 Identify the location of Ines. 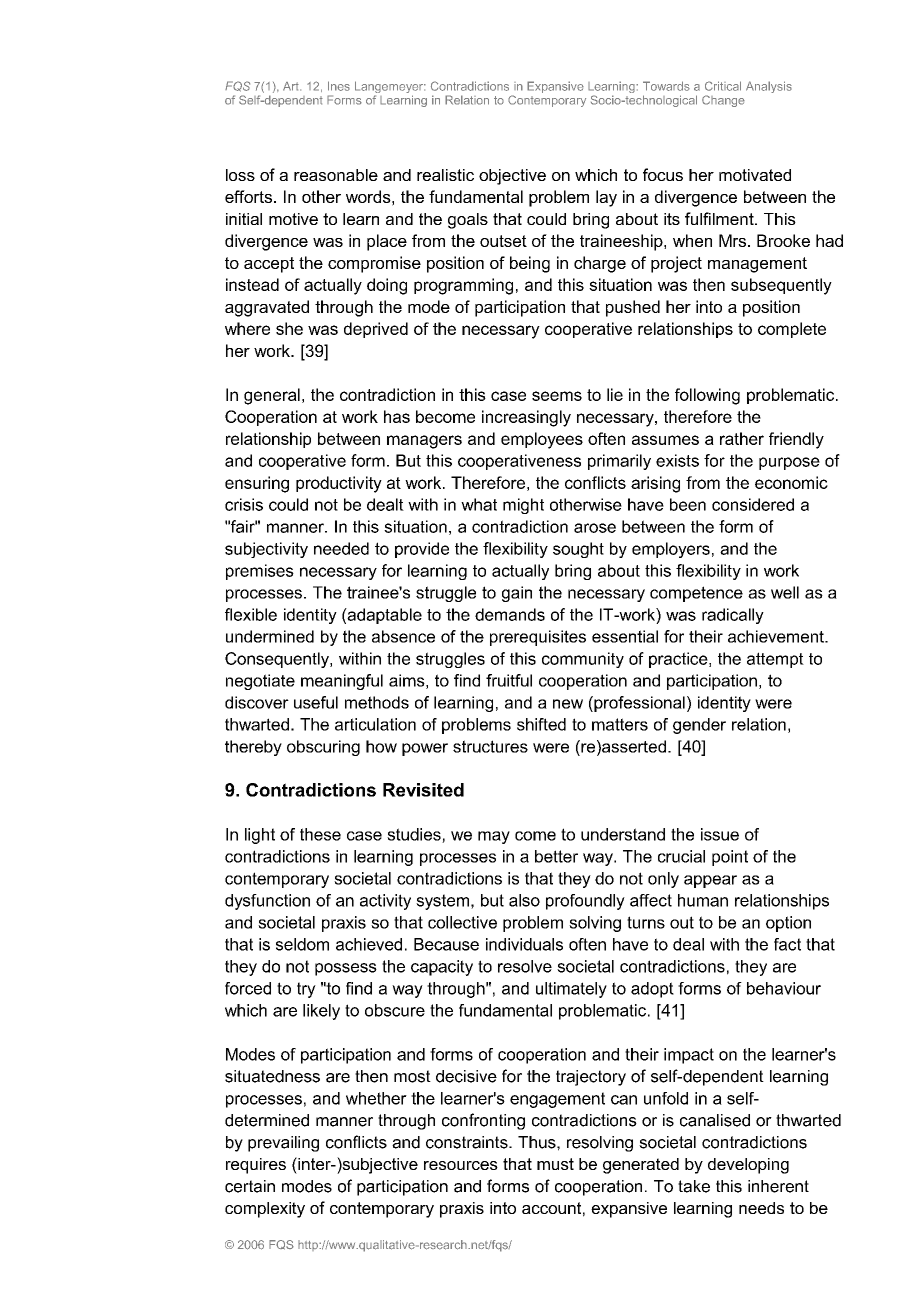
(339, 86).
